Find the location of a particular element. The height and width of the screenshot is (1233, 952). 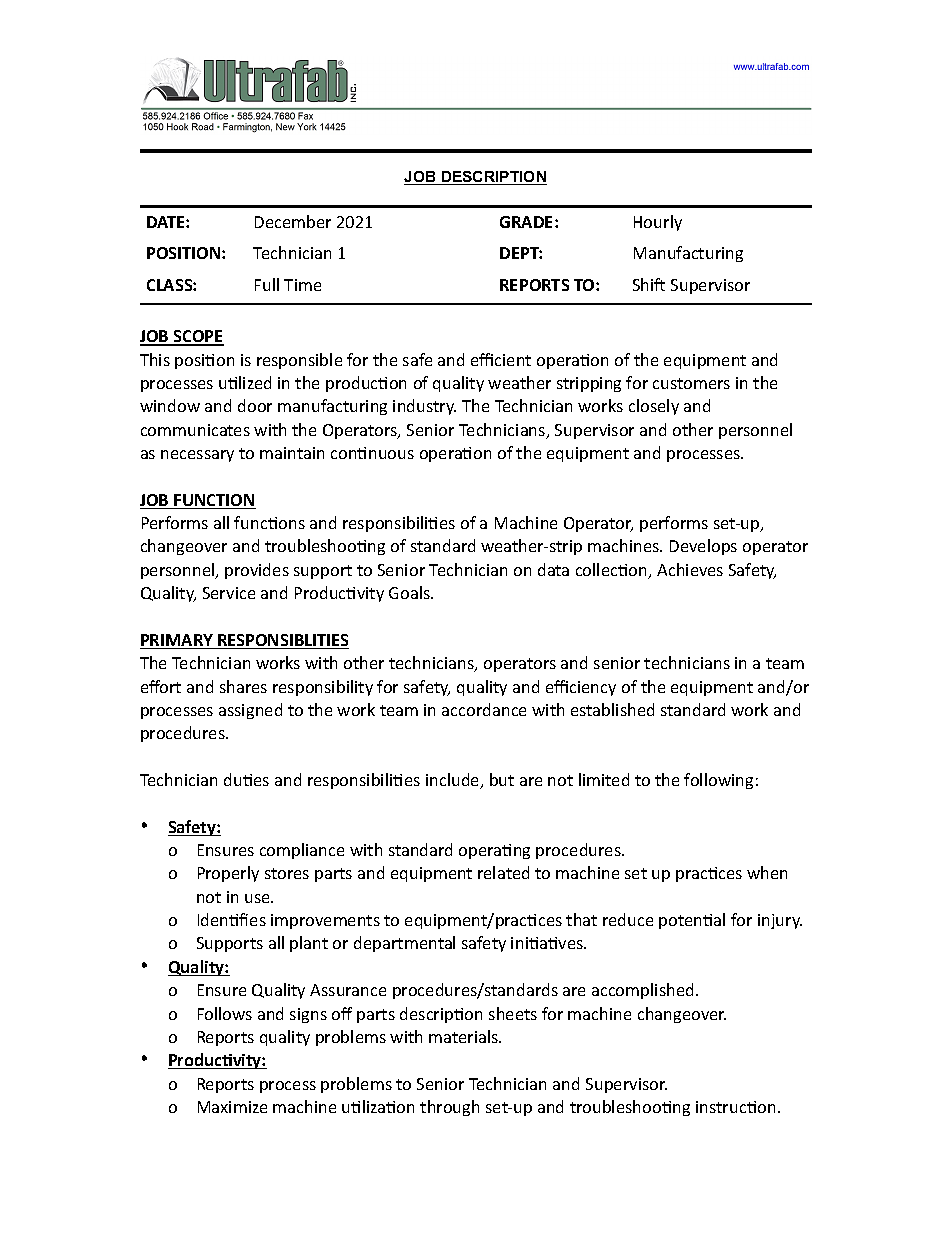

Maximize is located at coordinates (232, 1107).
